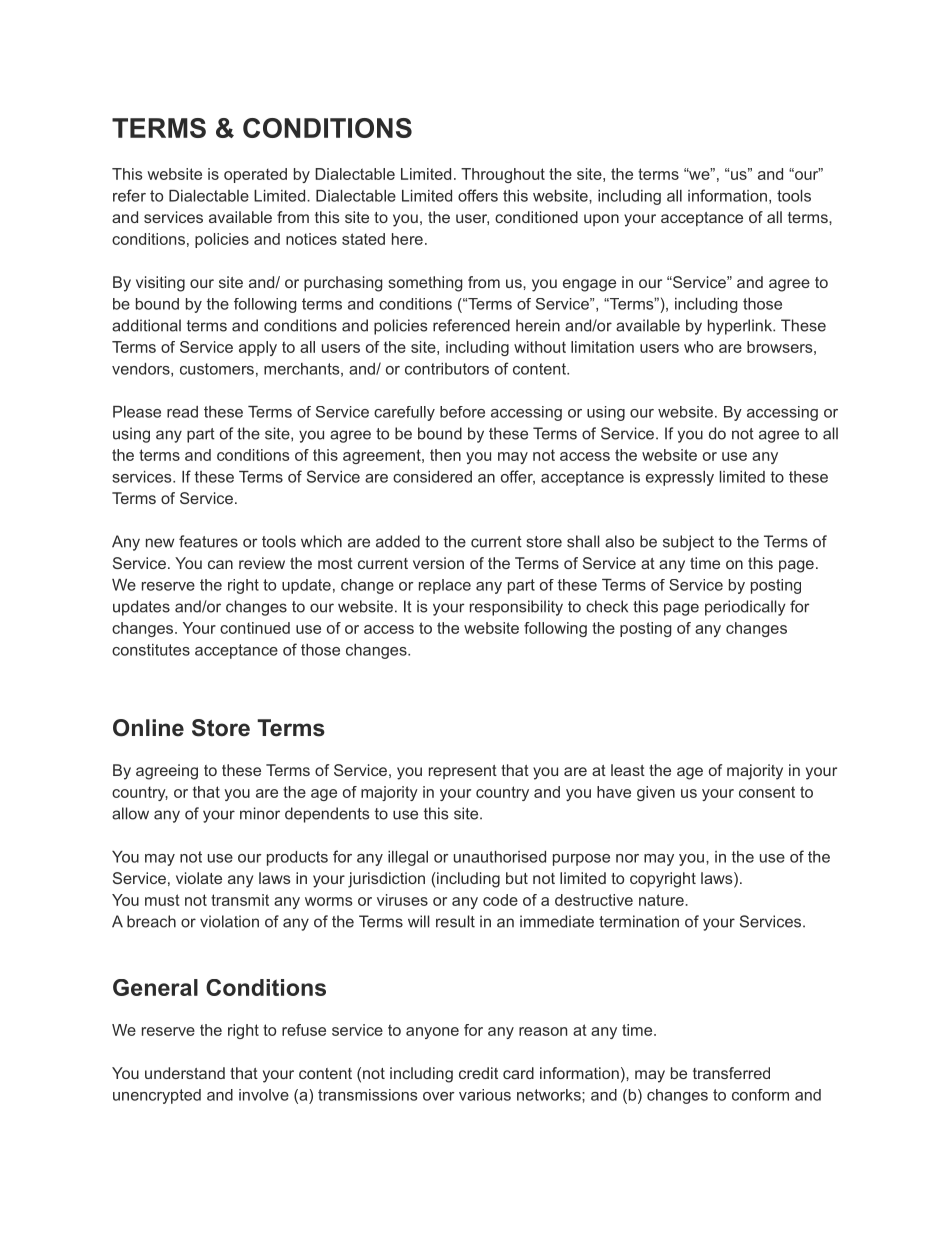  Describe the element at coordinates (199, 878) in the screenshot. I see `violate` at that location.
